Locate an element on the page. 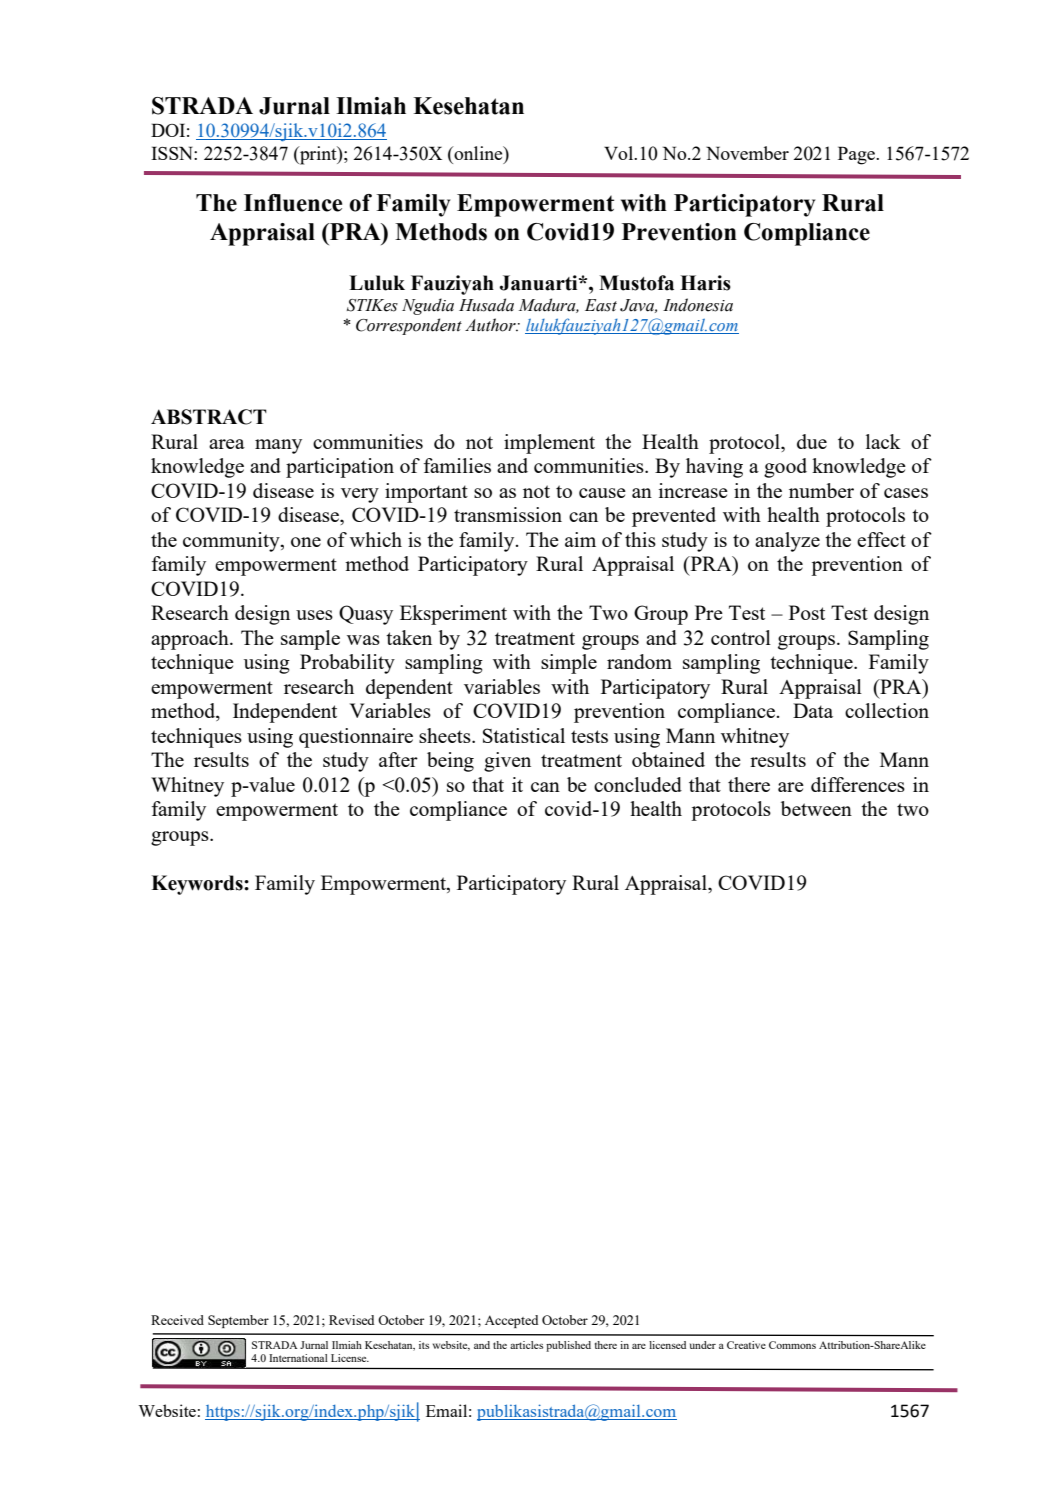 The height and width of the image is (1495, 1057). September is located at coordinates (238, 1321).
